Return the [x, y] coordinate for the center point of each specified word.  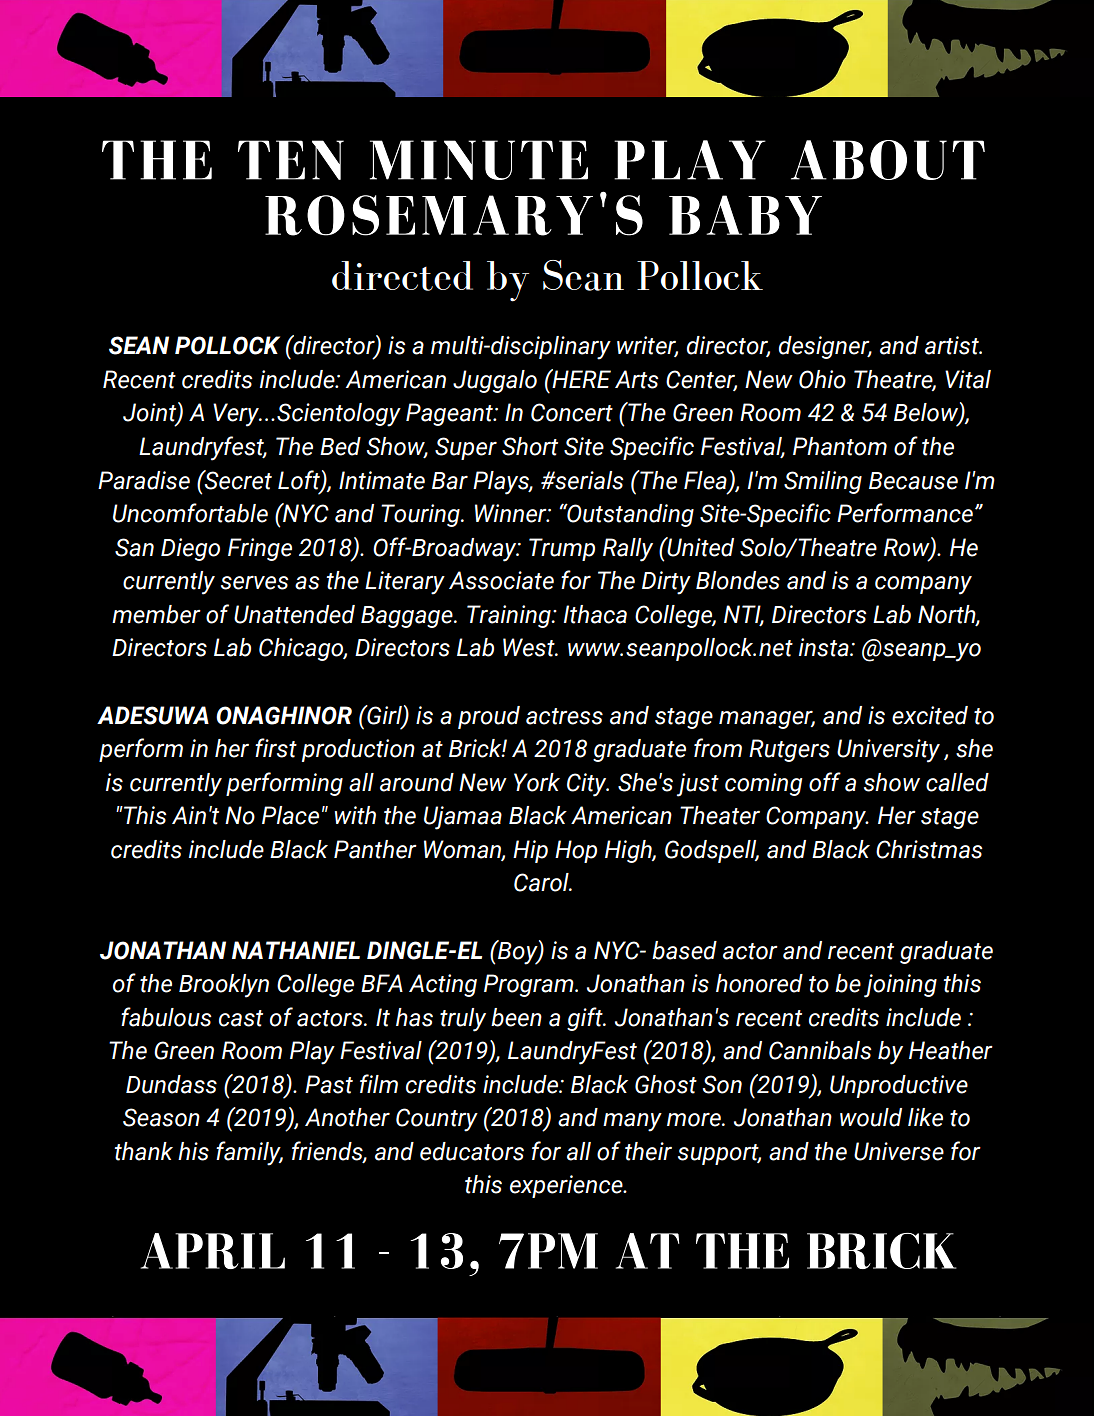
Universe [899, 1151]
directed [402, 276]
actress [564, 716]
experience [567, 1186]
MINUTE [479, 160]
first [276, 748]
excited [930, 715]
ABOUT [888, 160]
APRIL [213, 1251]
